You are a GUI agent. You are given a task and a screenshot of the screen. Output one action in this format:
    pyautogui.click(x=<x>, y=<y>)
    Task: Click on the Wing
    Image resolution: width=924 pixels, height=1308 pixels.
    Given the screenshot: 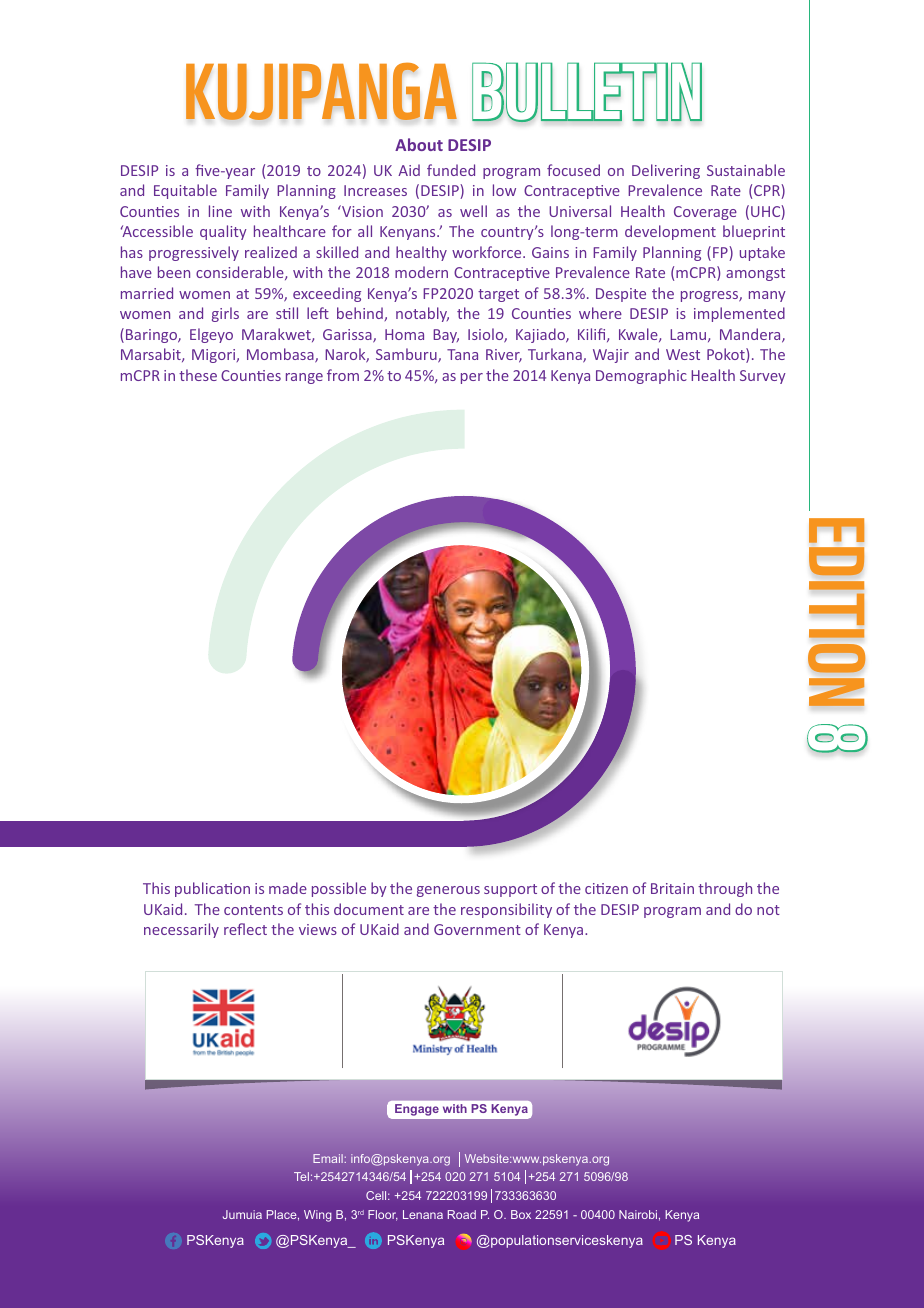 What is the action you would take?
    pyautogui.click(x=318, y=1216)
